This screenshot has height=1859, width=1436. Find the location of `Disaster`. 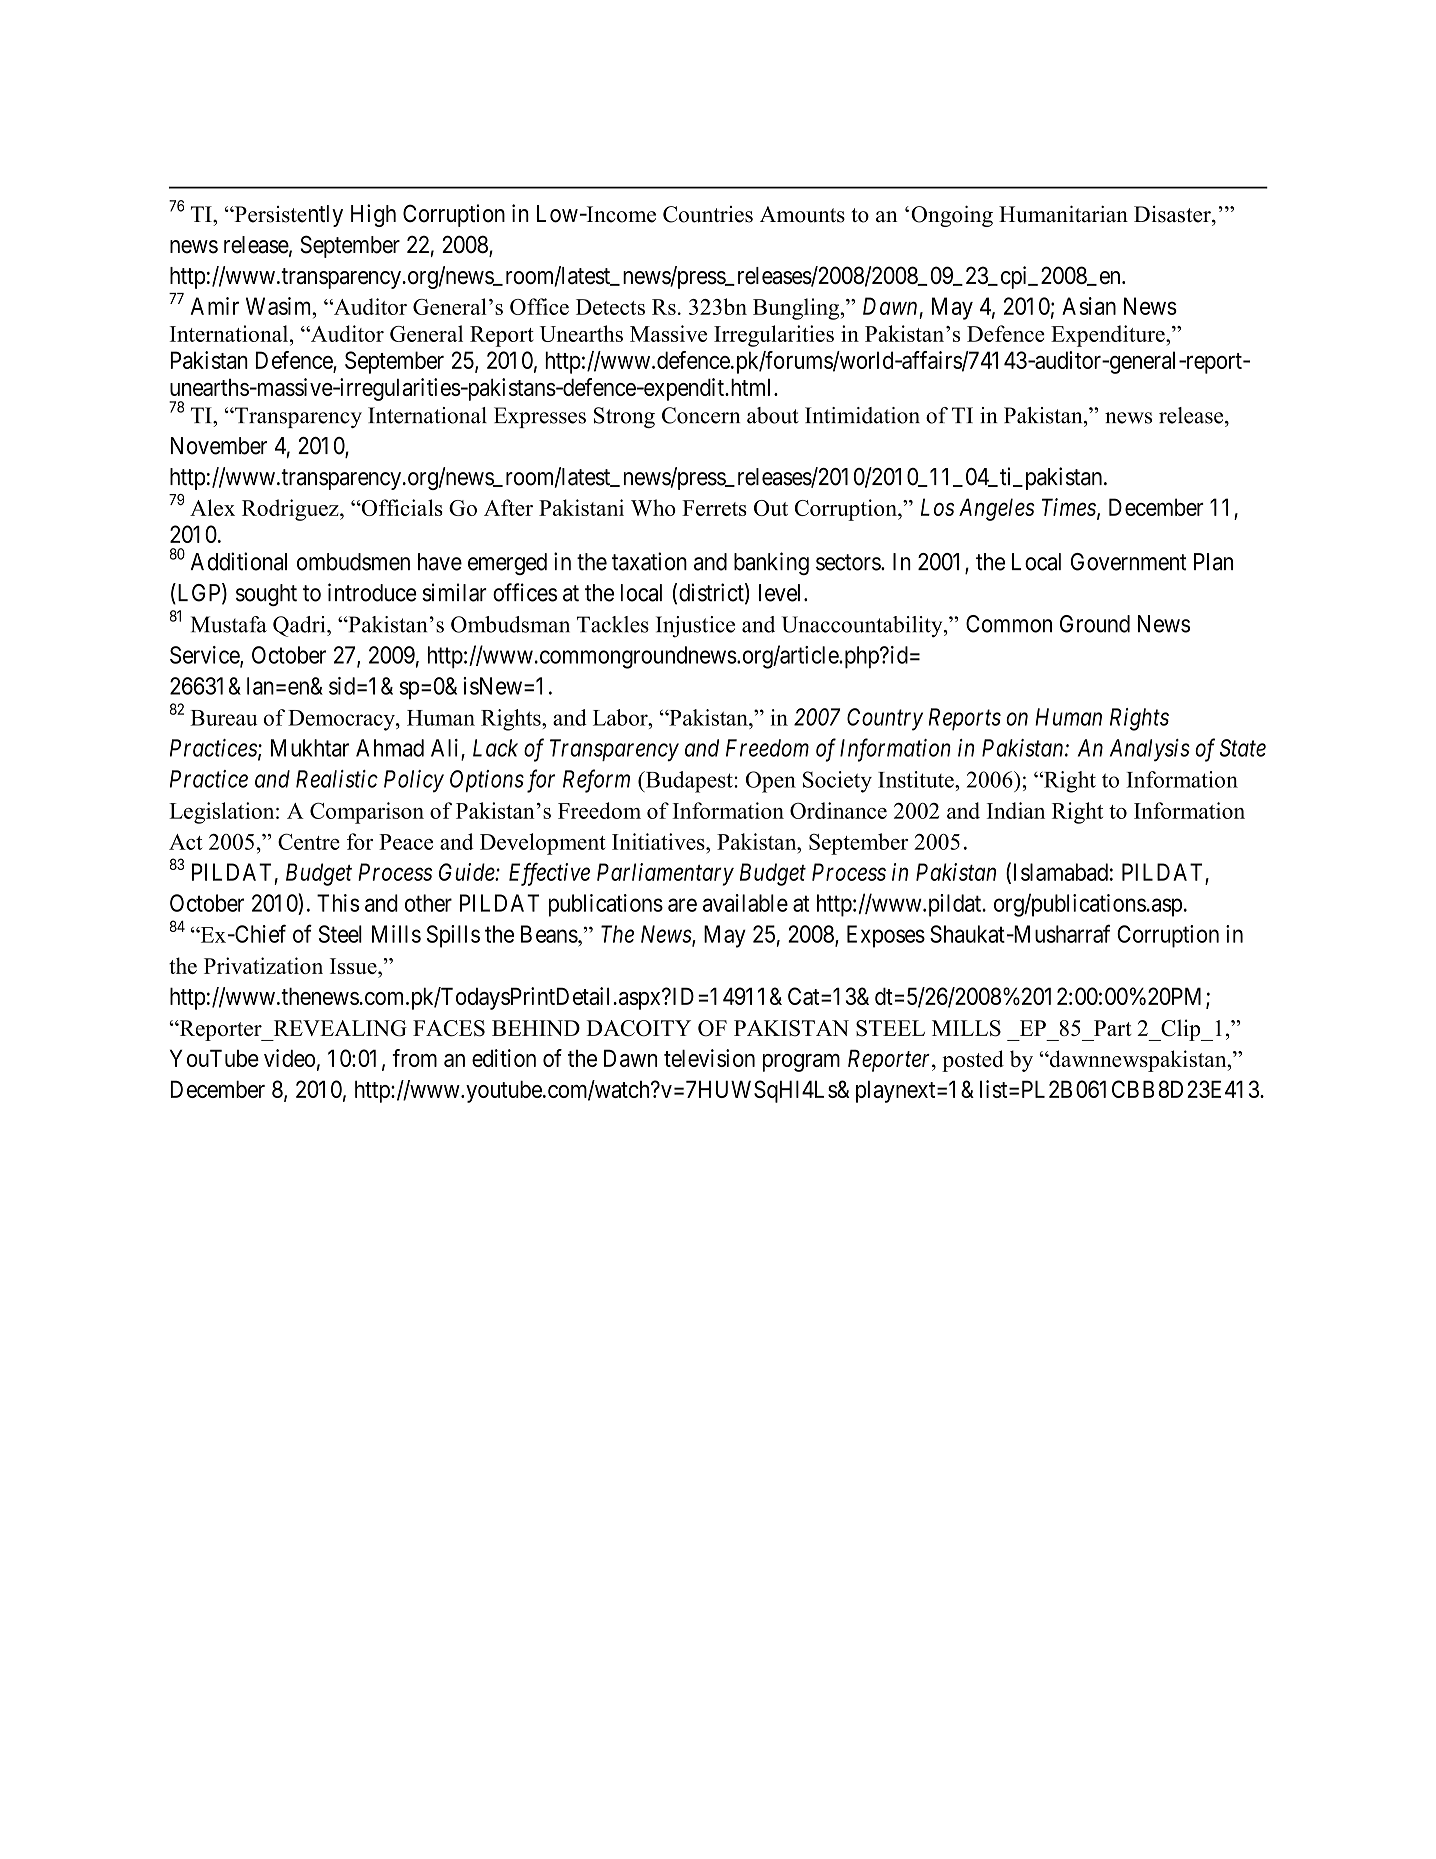

Disaster is located at coordinates (1173, 214).
